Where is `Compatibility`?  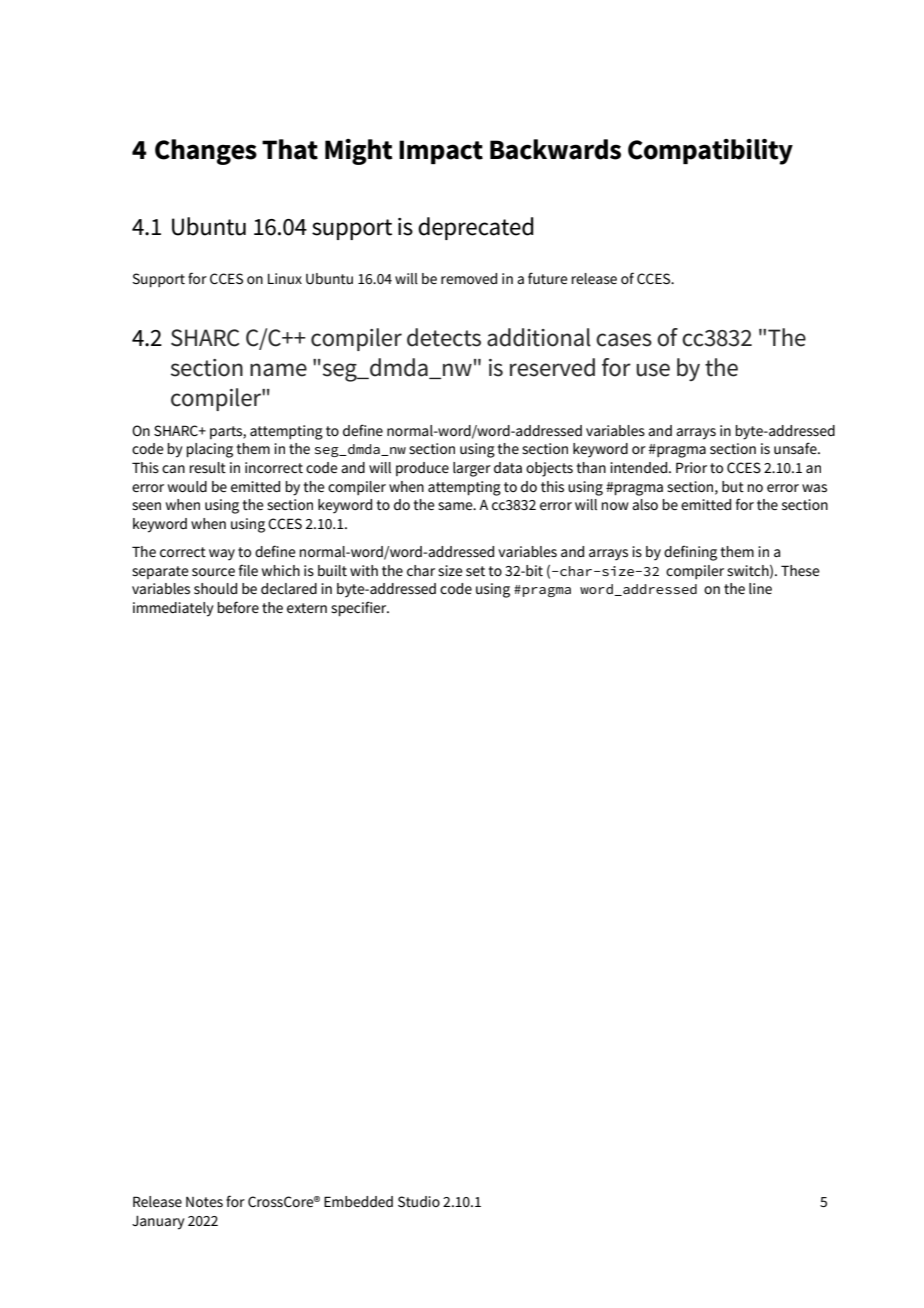 Compatibility is located at coordinates (710, 152).
